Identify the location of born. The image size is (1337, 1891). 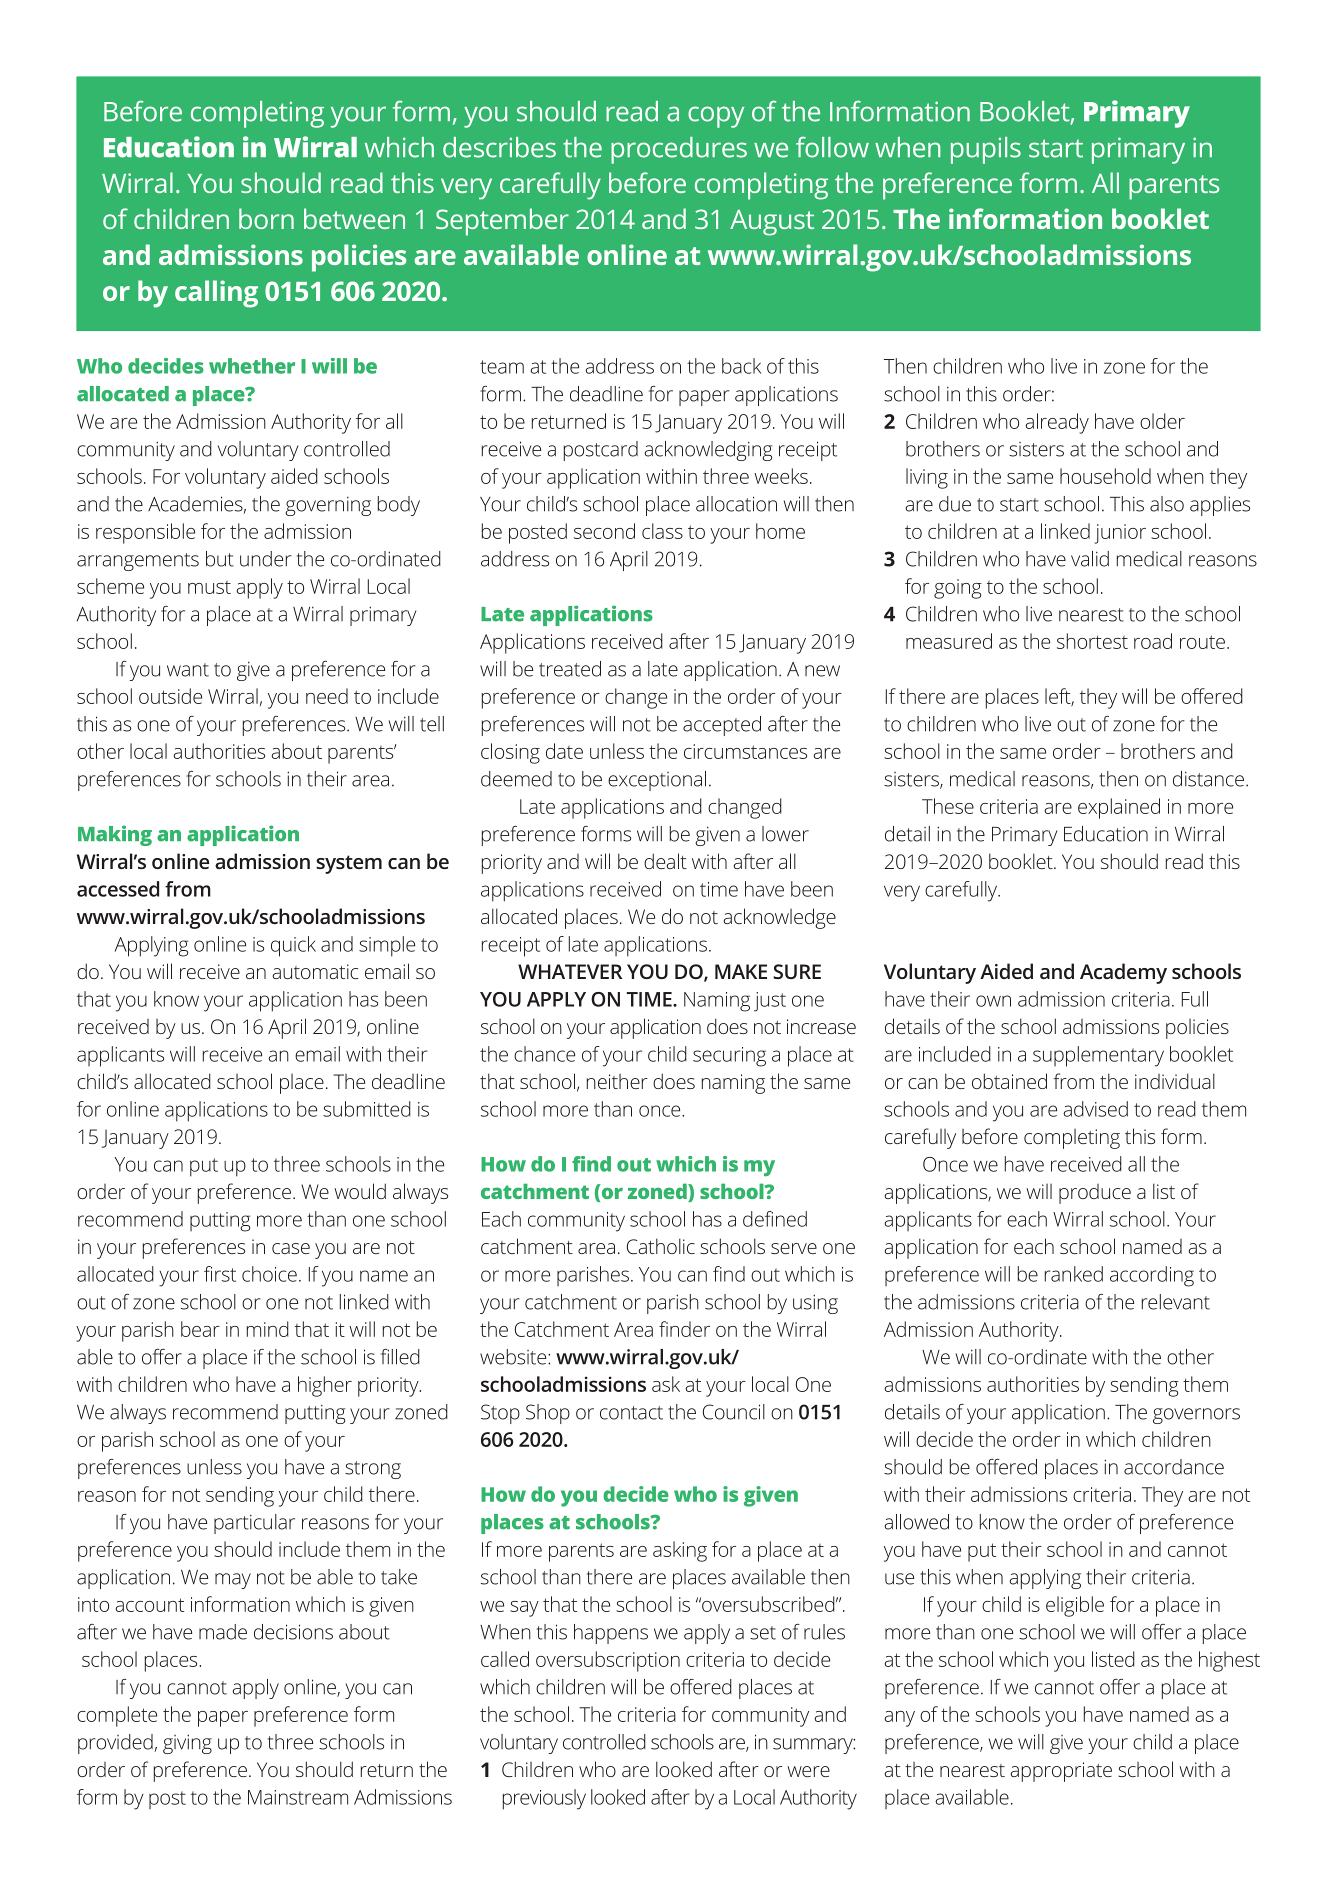
(266, 218).
